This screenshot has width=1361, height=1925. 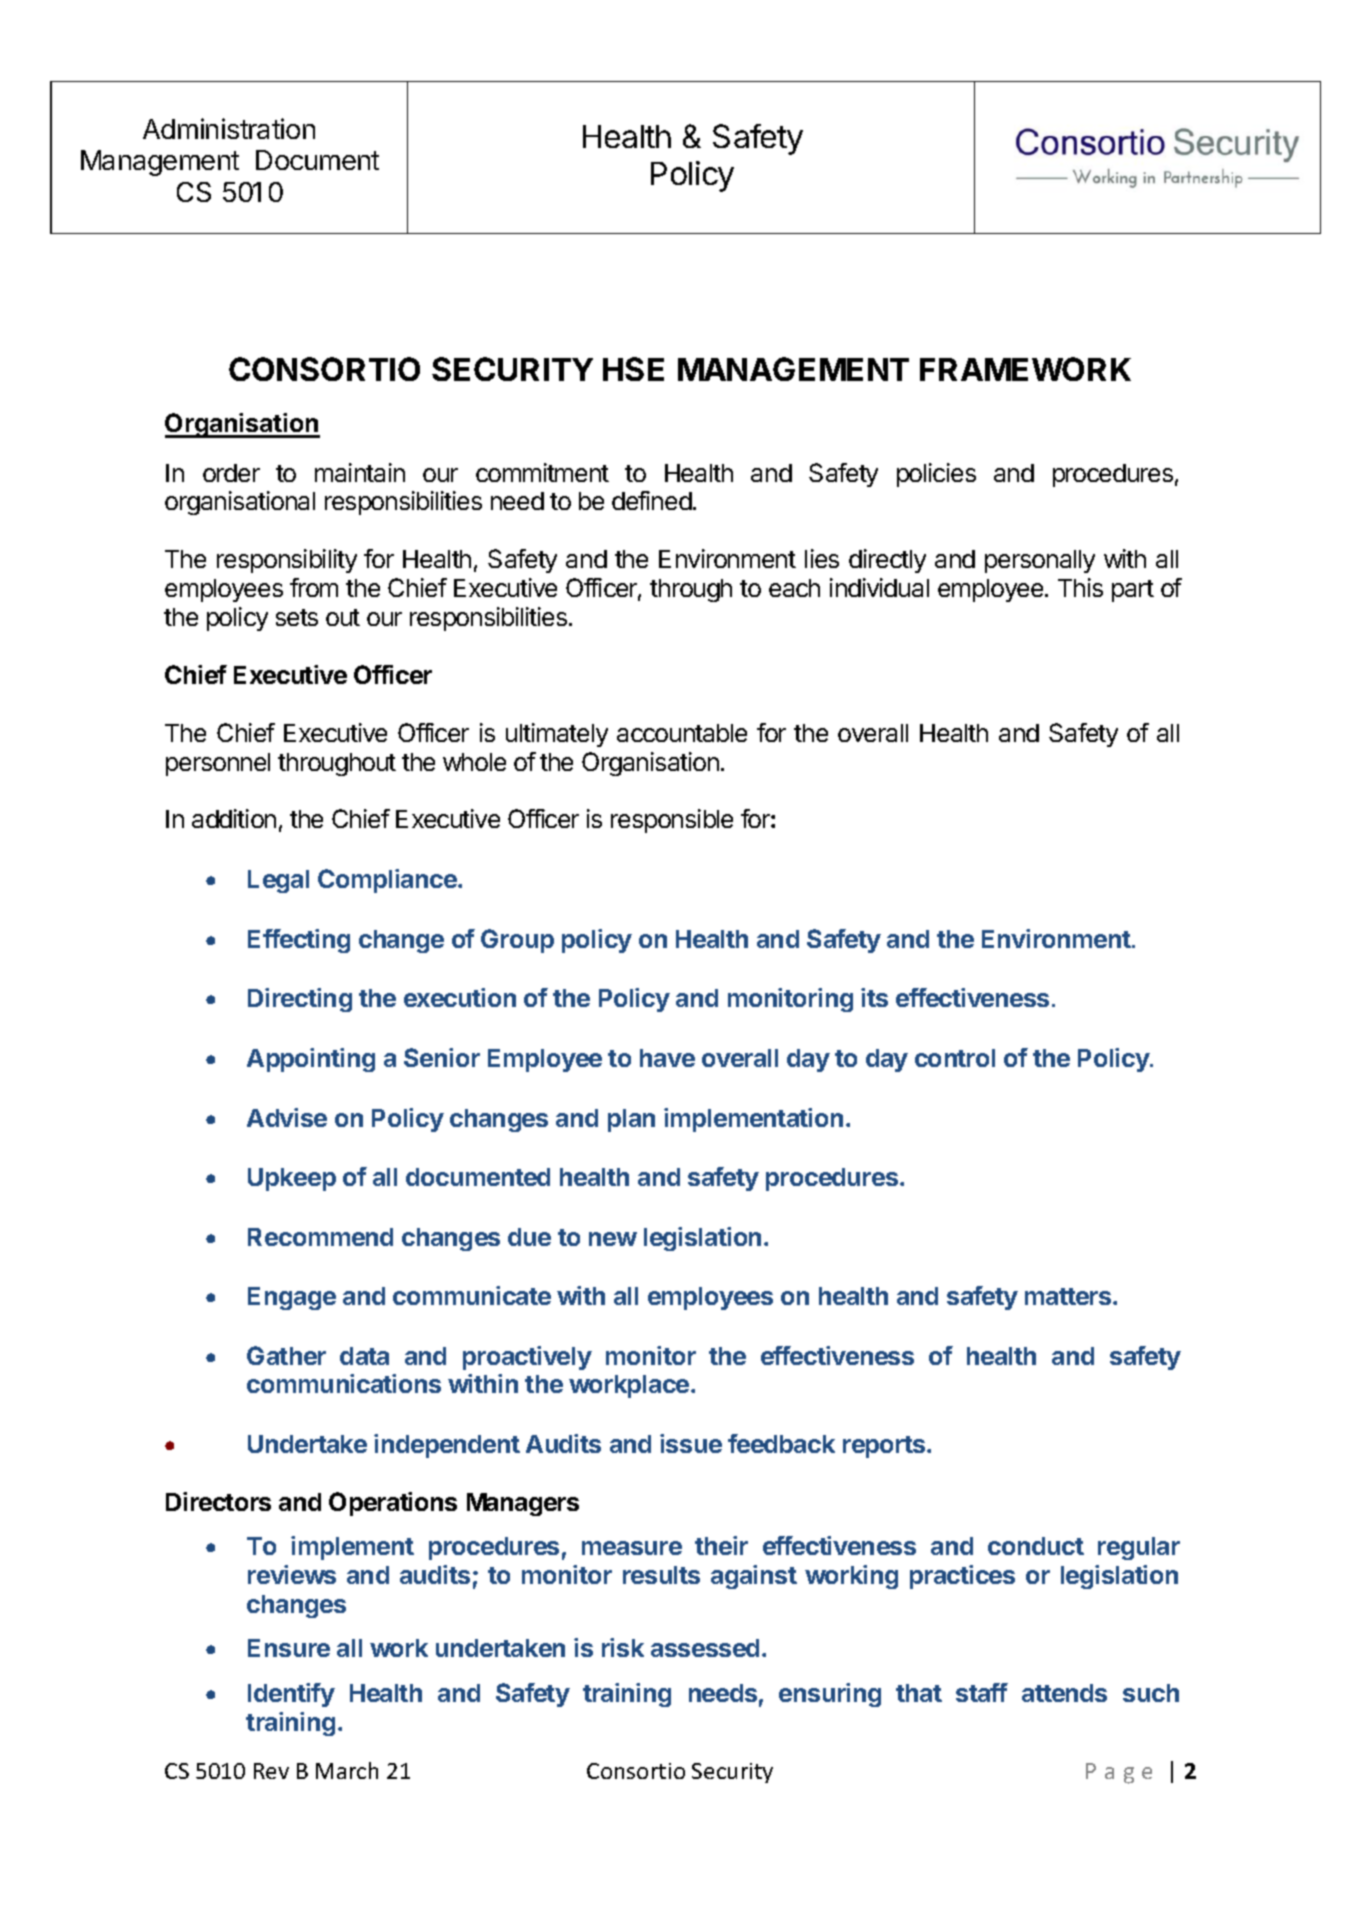 I want to click on issue, so click(x=691, y=1443).
